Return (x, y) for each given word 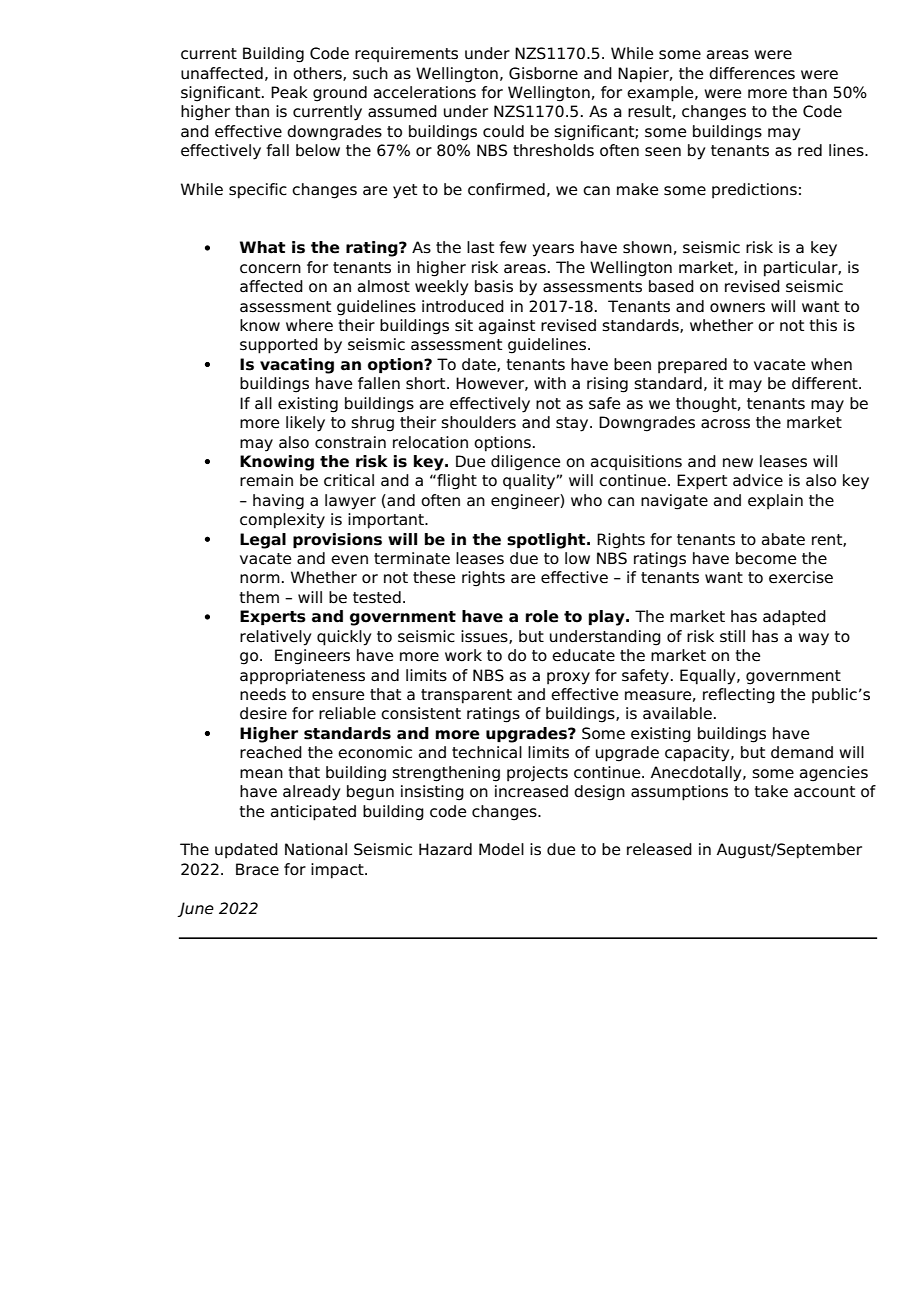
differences (752, 73)
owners (737, 308)
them (259, 597)
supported (279, 346)
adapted (794, 618)
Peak (289, 92)
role (542, 616)
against (507, 327)
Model (501, 849)
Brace (257, 869)
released (659, 849)
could (503, 131)
